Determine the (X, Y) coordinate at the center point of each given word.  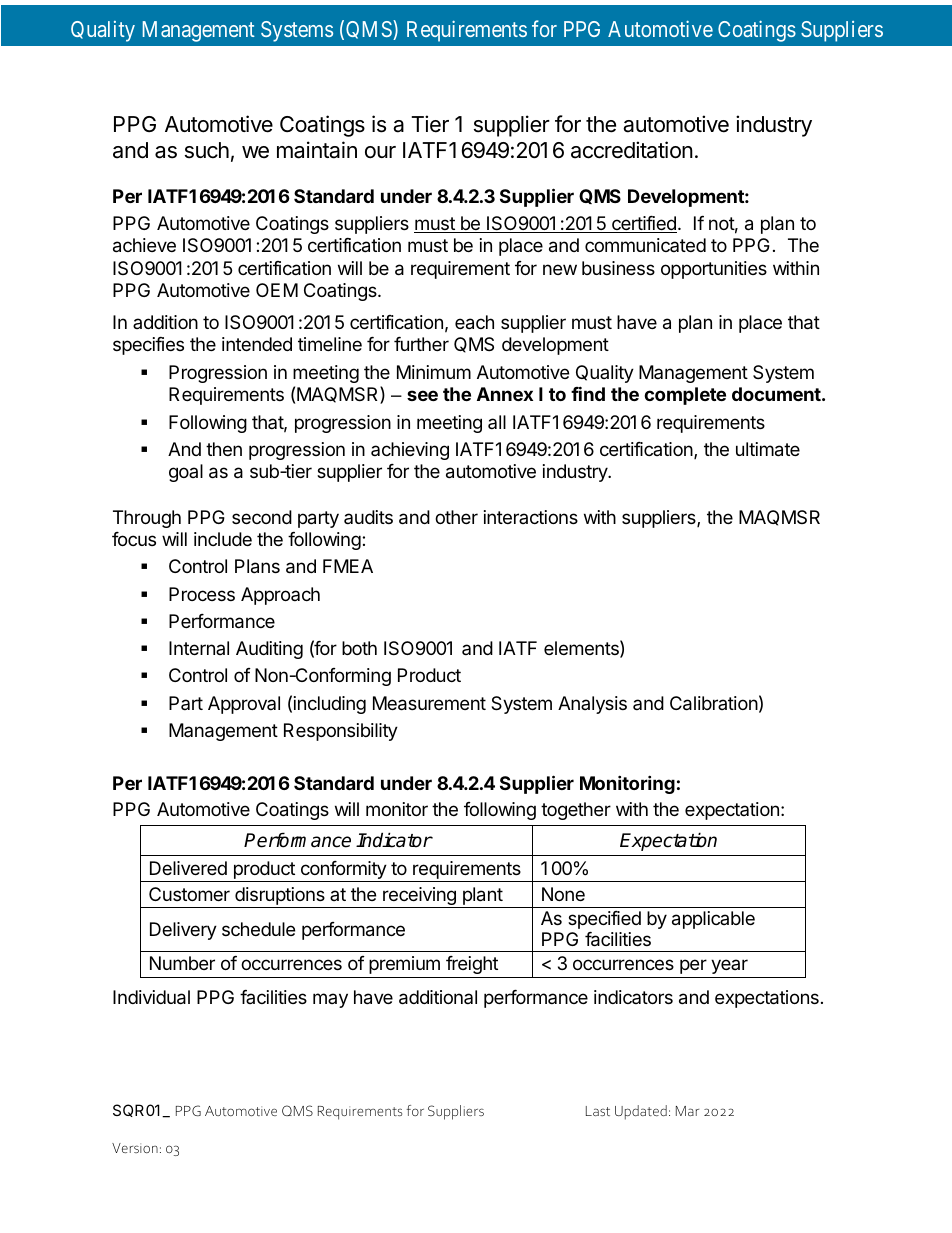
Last (598, 1111)
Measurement (429, 703)
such (207, 150)
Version (135, 1148)
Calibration (714, 703)
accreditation (632, 150)
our (380, 152)
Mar (687, 1111)
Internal (199, 648)
